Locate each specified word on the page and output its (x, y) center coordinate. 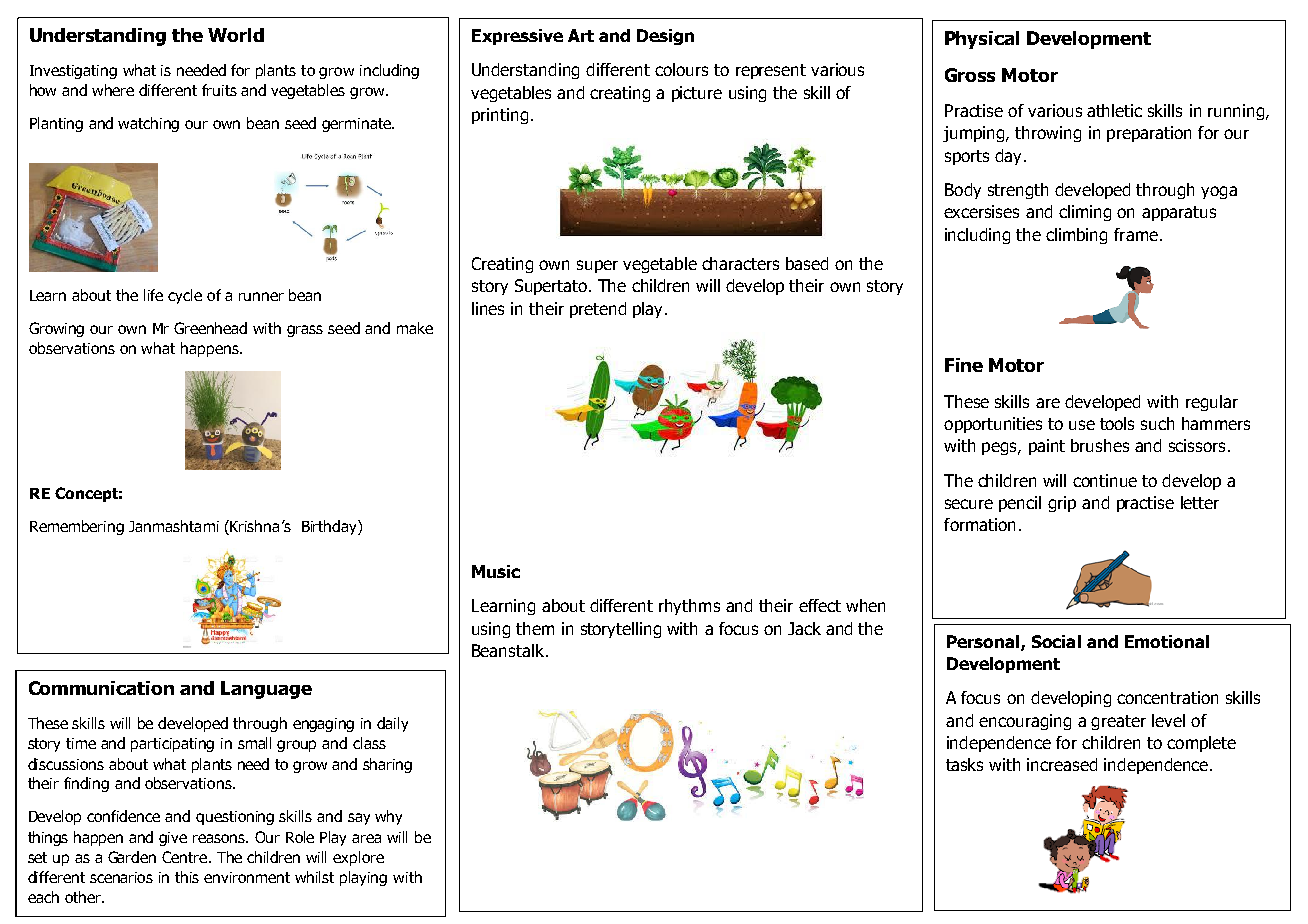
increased (1062, 764)
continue (1105, 480)
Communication (101, 688)
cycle (185, 296)
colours (681, 69)
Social (1056, 641)
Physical (982, 40)
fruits (219, 90)
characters (740, 263)
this (187, 877)
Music (496, 571)
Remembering (77, 527)
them (535, 628)
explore (358, 858)
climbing (1076, 236)
